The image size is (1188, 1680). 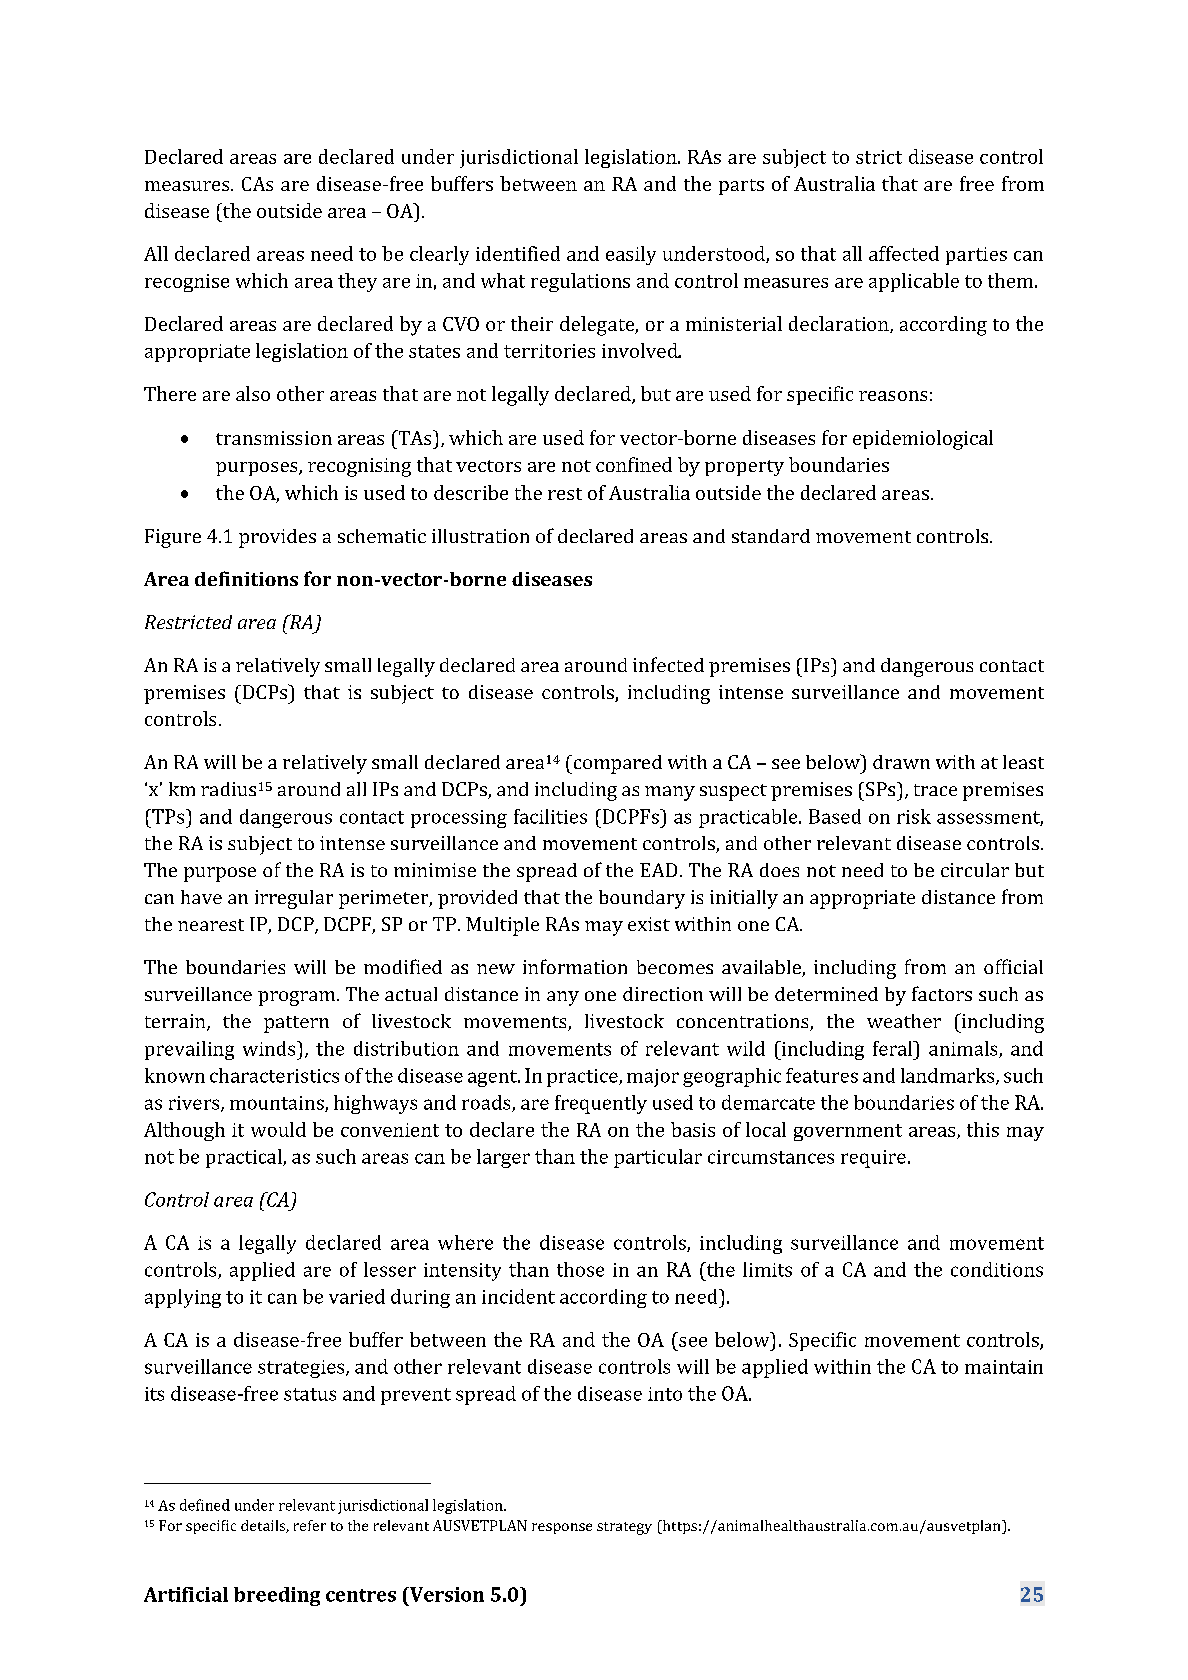 I want to click on strategy, so click(x=624, y=1528).
